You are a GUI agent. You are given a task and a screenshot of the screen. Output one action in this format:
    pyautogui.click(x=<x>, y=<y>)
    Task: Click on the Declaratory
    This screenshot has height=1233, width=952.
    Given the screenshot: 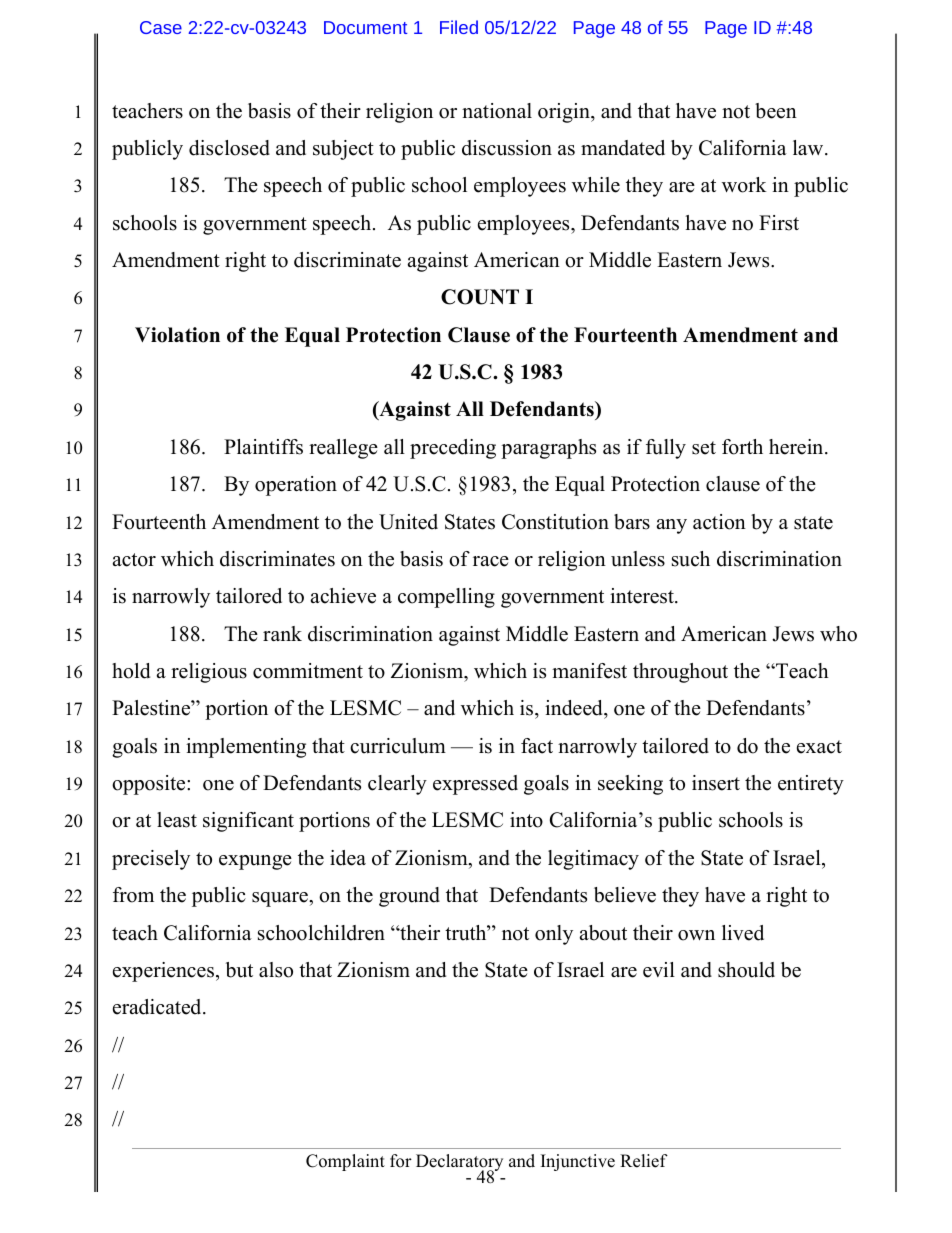 What is the action you would take?
    pyautogui.click(x=459, y=1164)
